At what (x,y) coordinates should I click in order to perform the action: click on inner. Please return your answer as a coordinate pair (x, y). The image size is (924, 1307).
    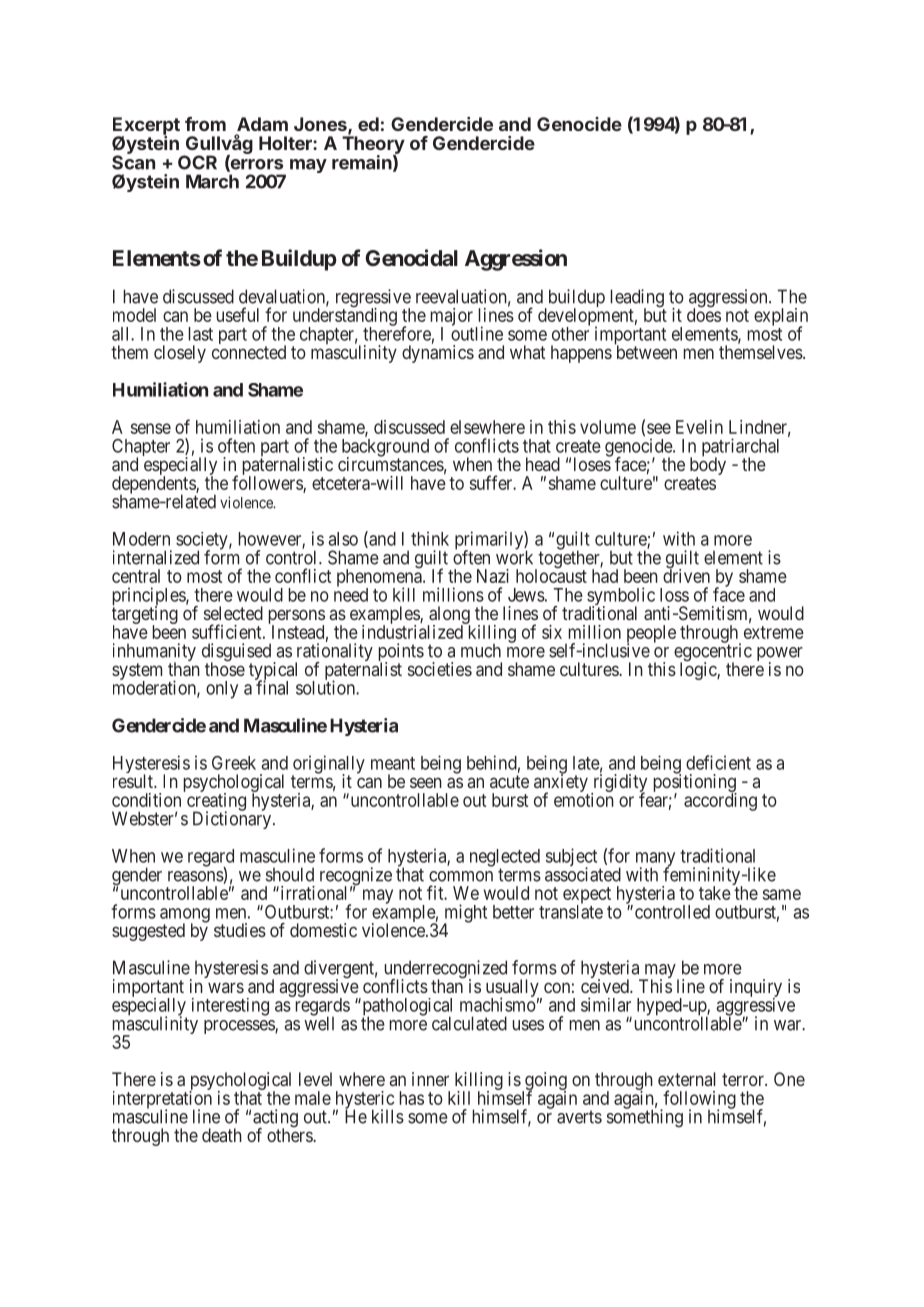
    Looking at the image, I should click on (430, 1079).
